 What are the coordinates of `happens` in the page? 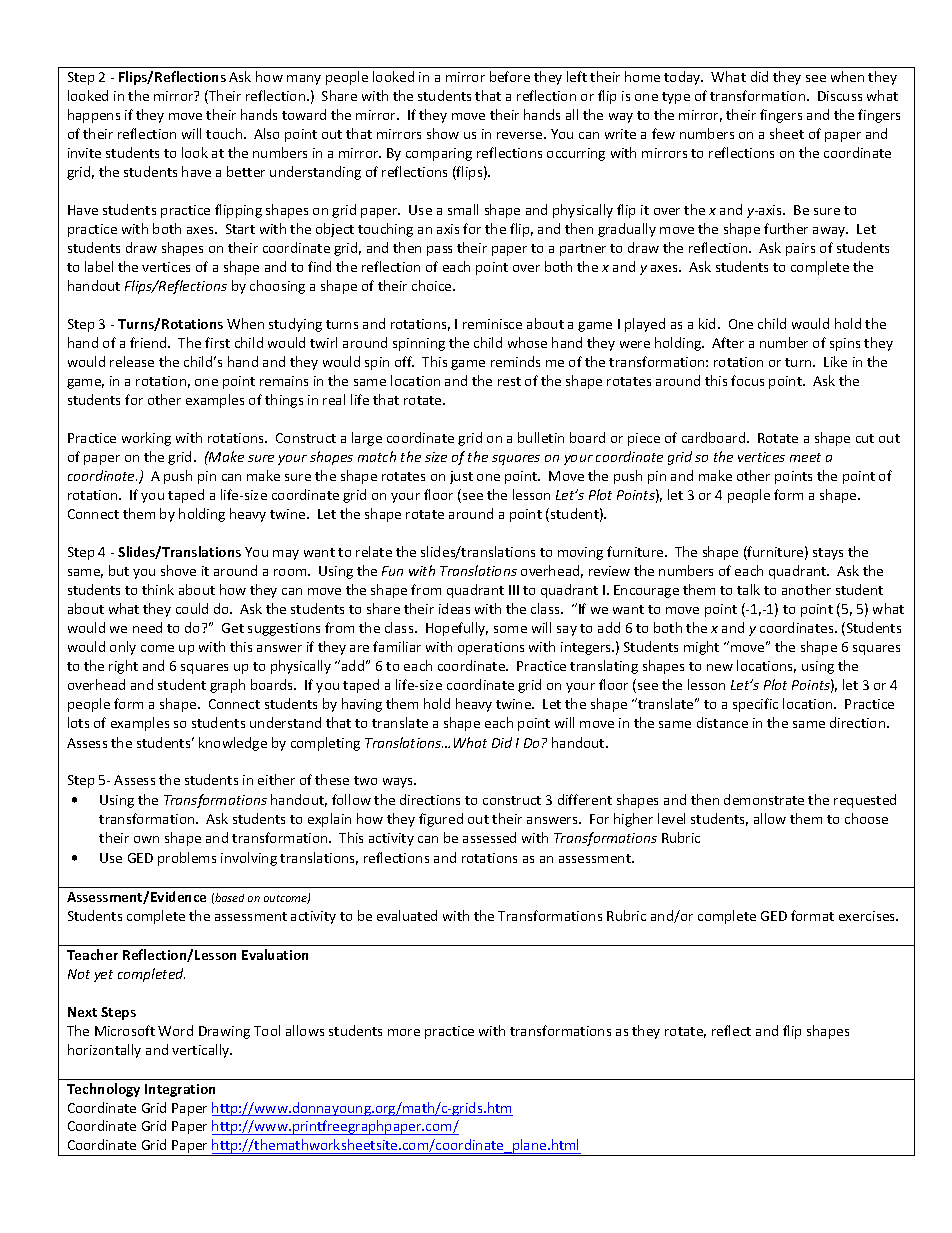 It's located at (94, 116).
